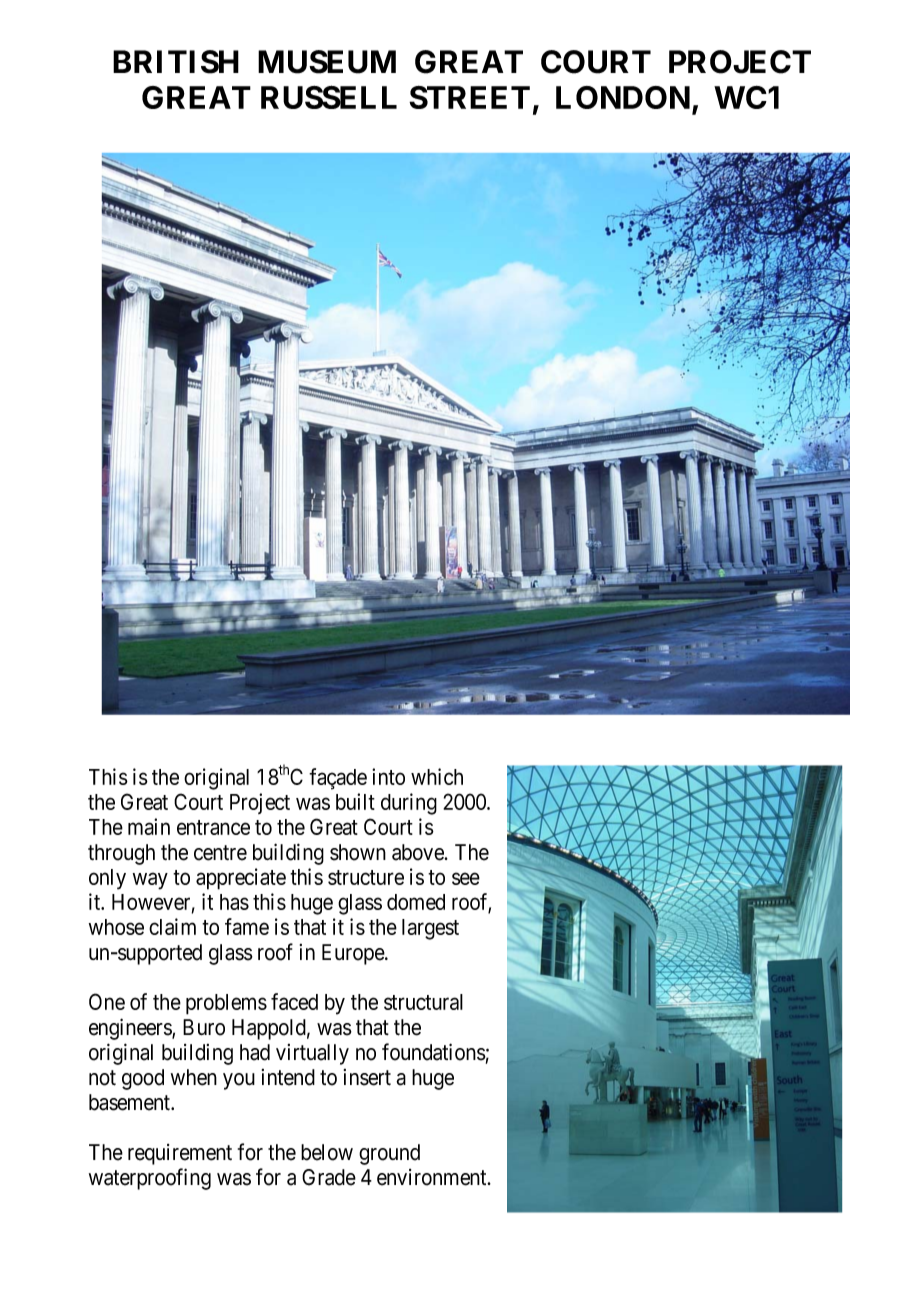  I want to click on see, so click(466, 879).
